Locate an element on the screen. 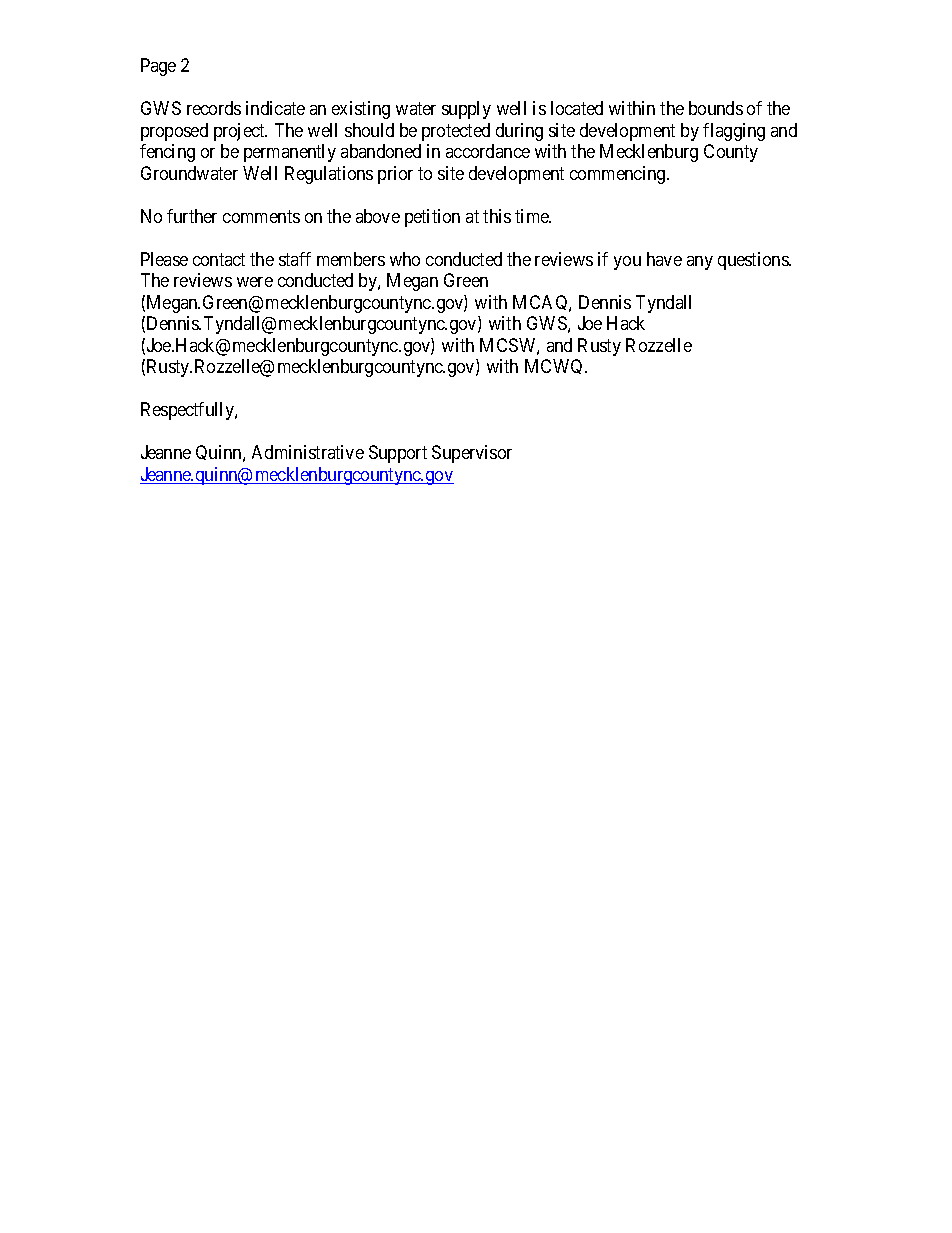  who is located at coordinates (405, 259).
